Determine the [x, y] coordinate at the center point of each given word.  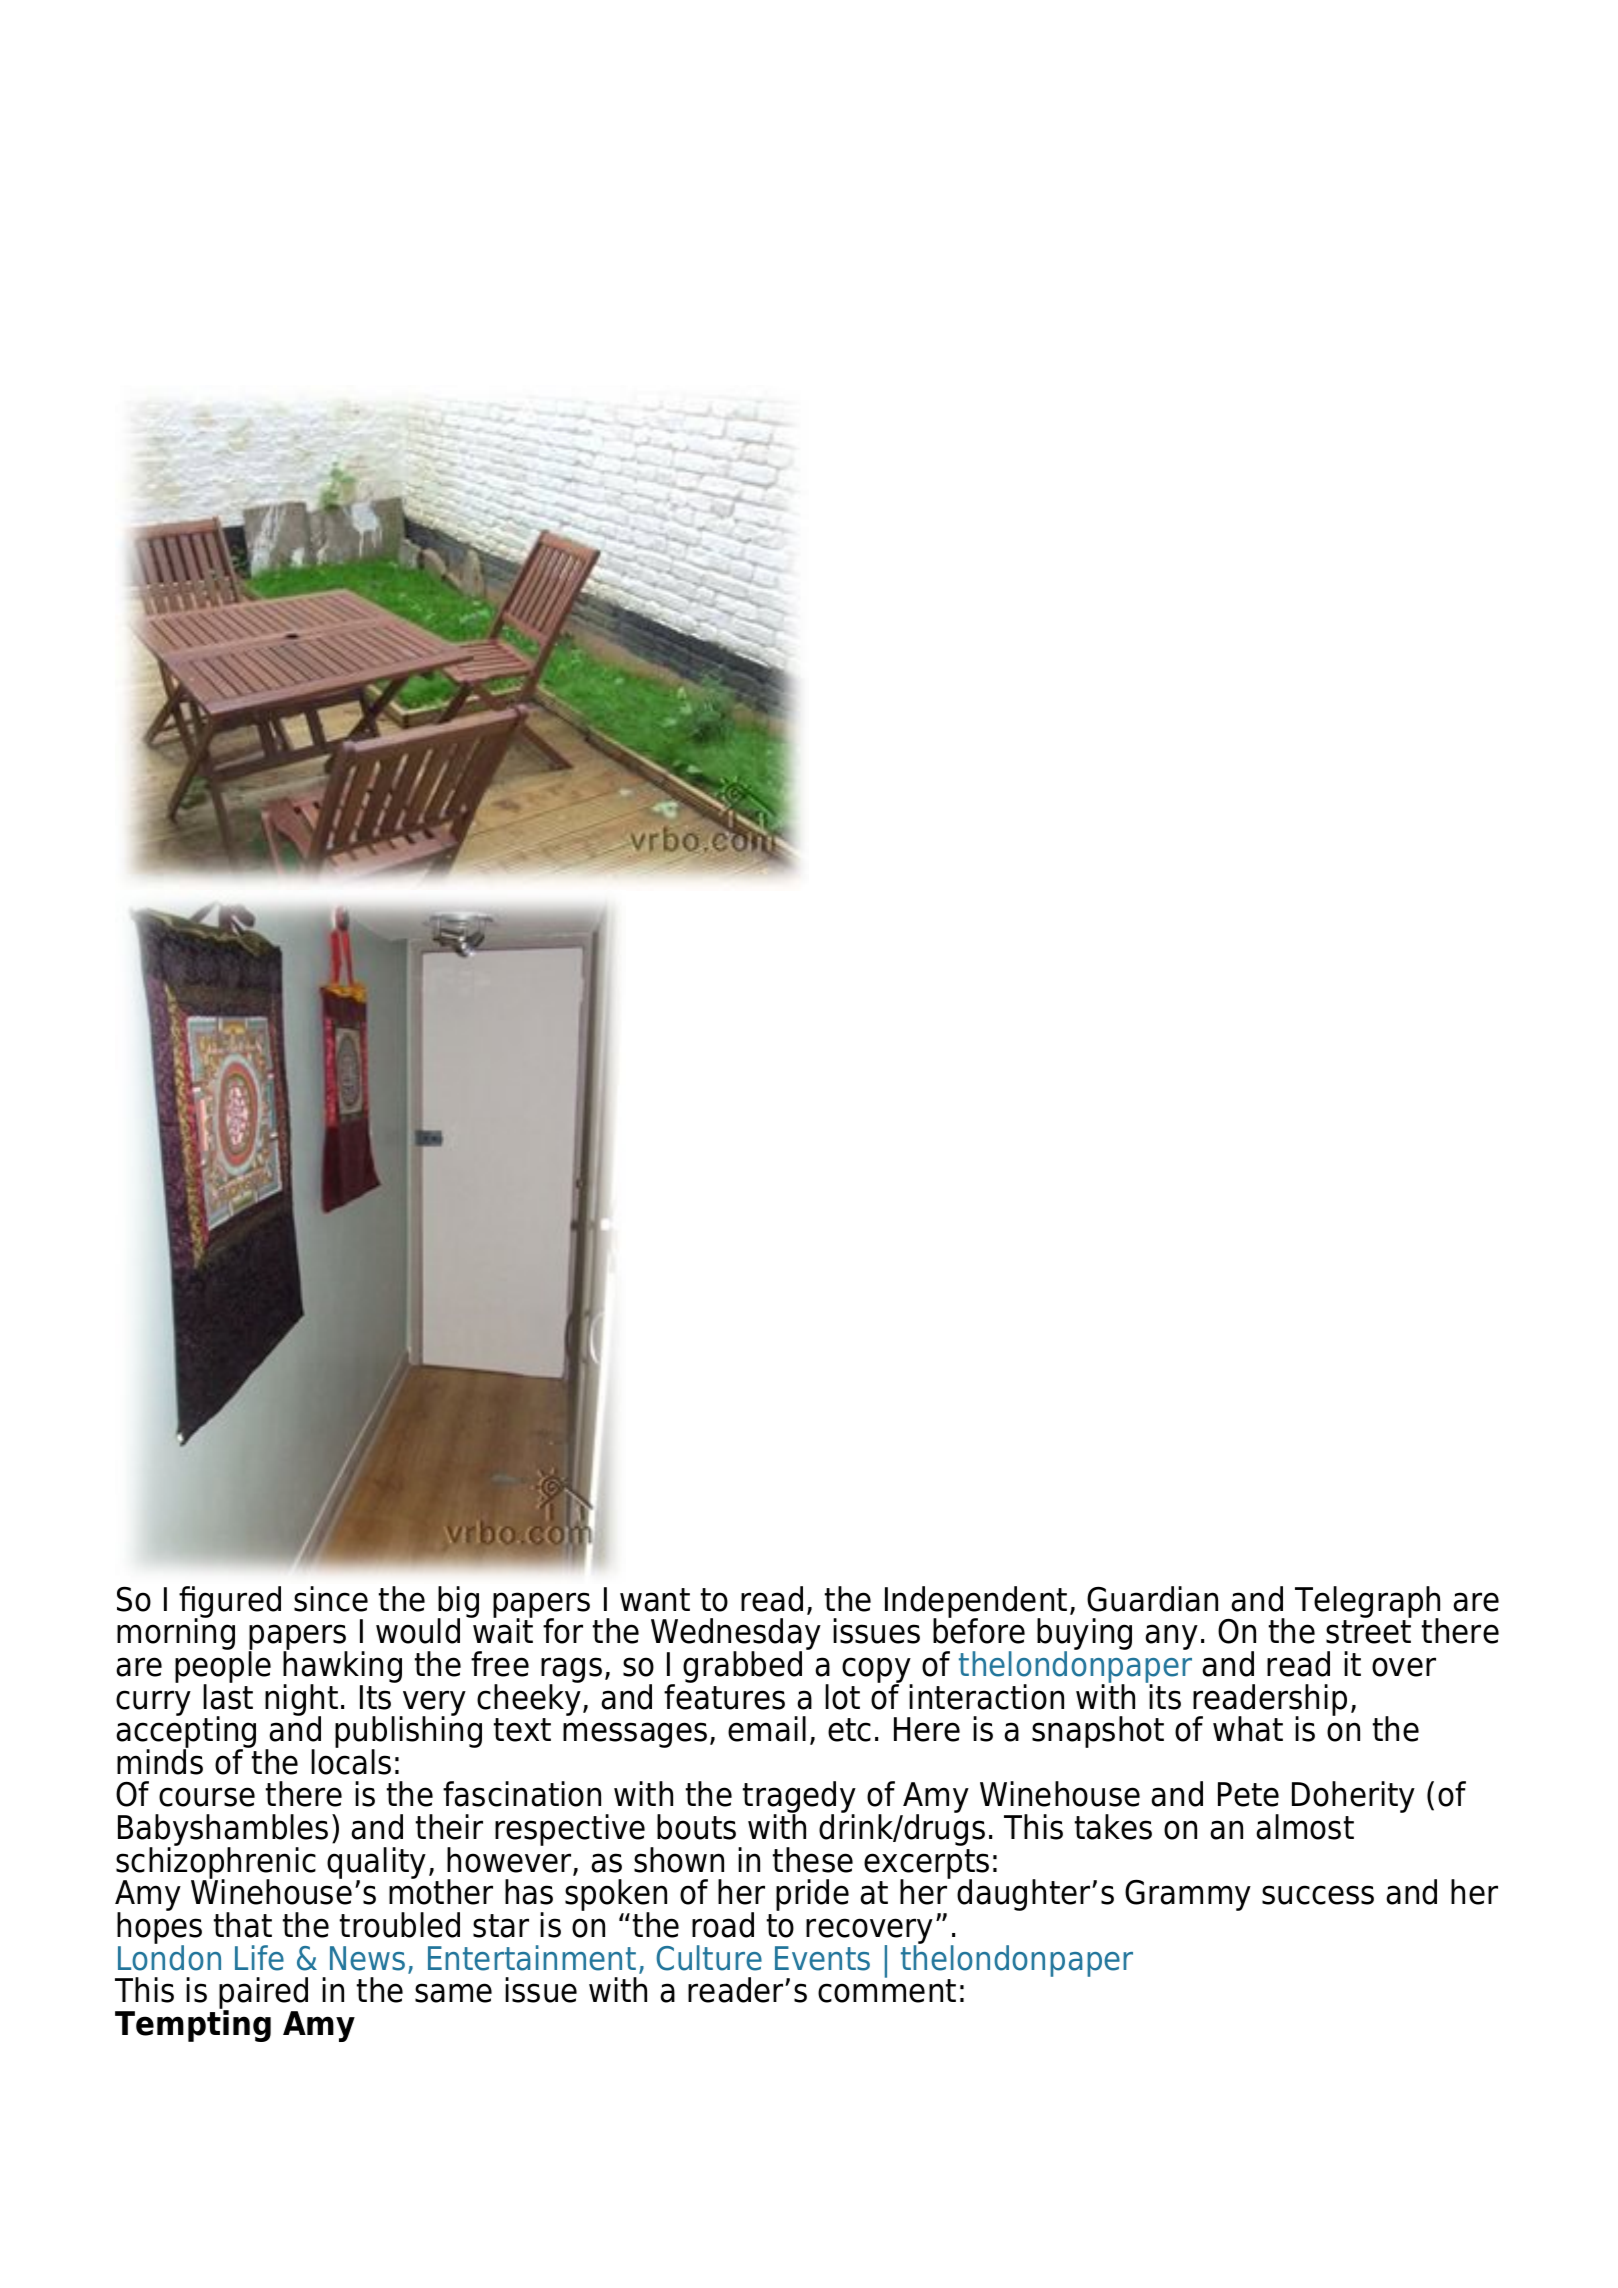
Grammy [1188, 1895]
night [301, 1701]
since [331, 1599]
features [724, 1696]
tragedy [799, 1798]
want [655, 1600]
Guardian [1152, 1599]
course [207, 1797]
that [242, 1925]
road [723, 1925]
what [1248, 1729]
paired [263, 1994]
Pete [1248, 1794]
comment [887, 1990]
